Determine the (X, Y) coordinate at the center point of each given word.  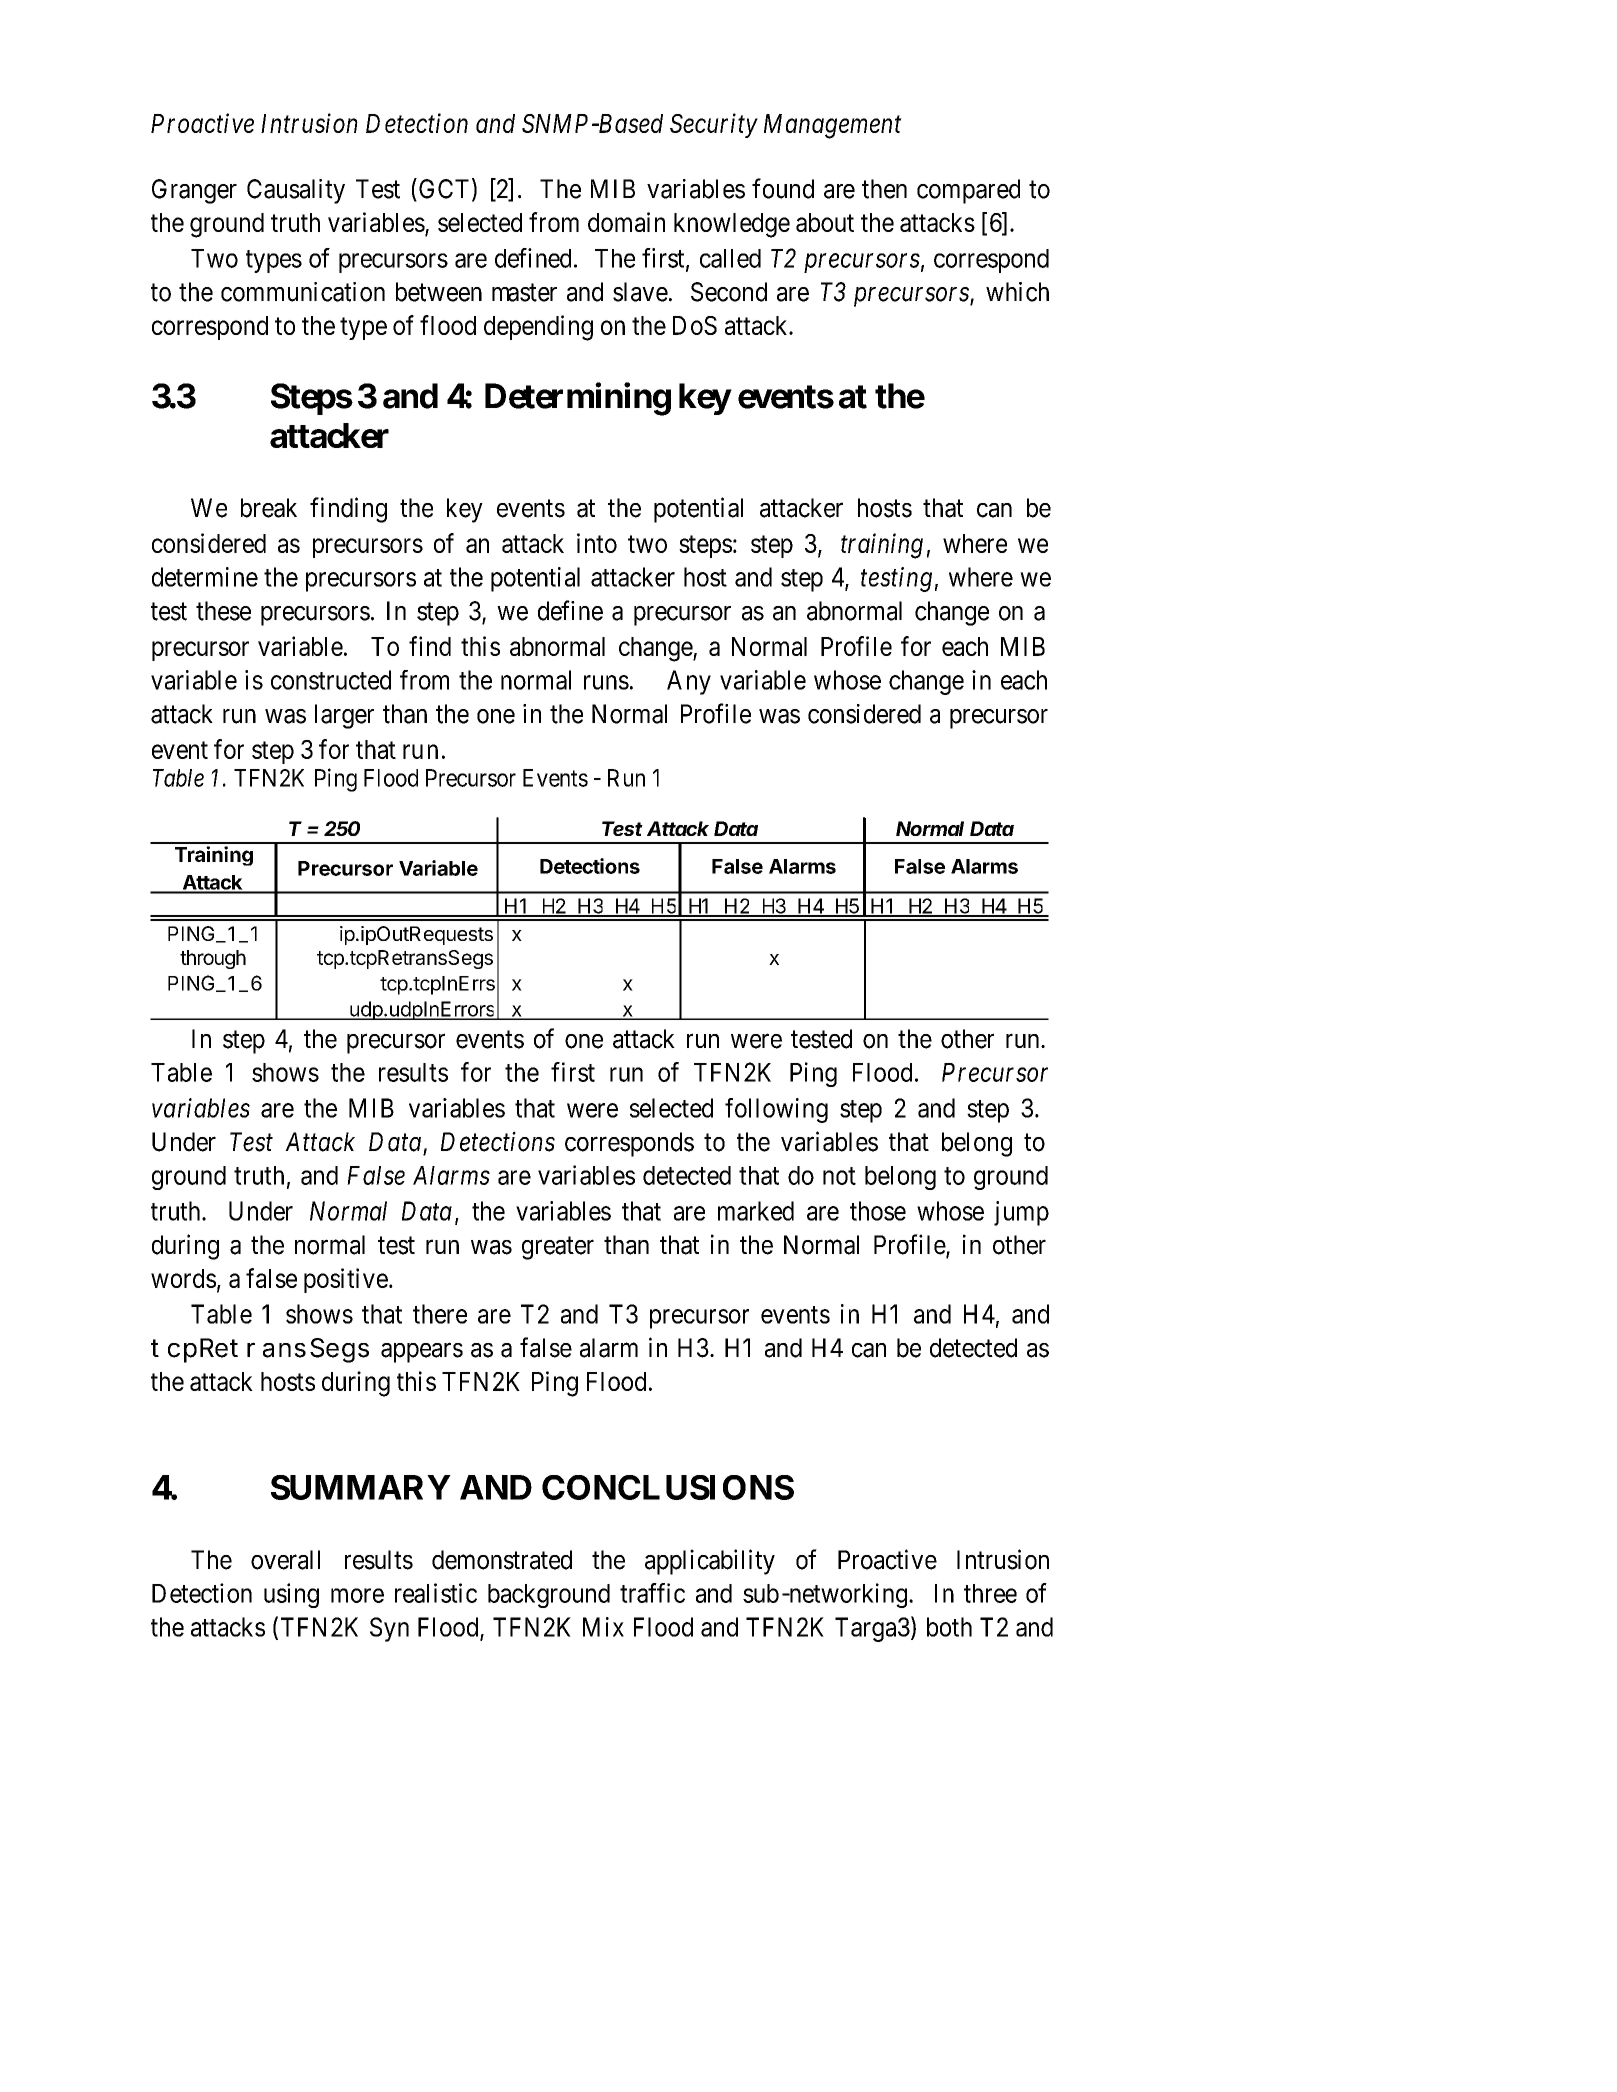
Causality (296, 191)
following (776, 1110)
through (213, 959)
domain (626, 222)
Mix (603, 1627)
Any (689, 682)
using (291, 1595)
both (949, 1627)
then (884, 189)
